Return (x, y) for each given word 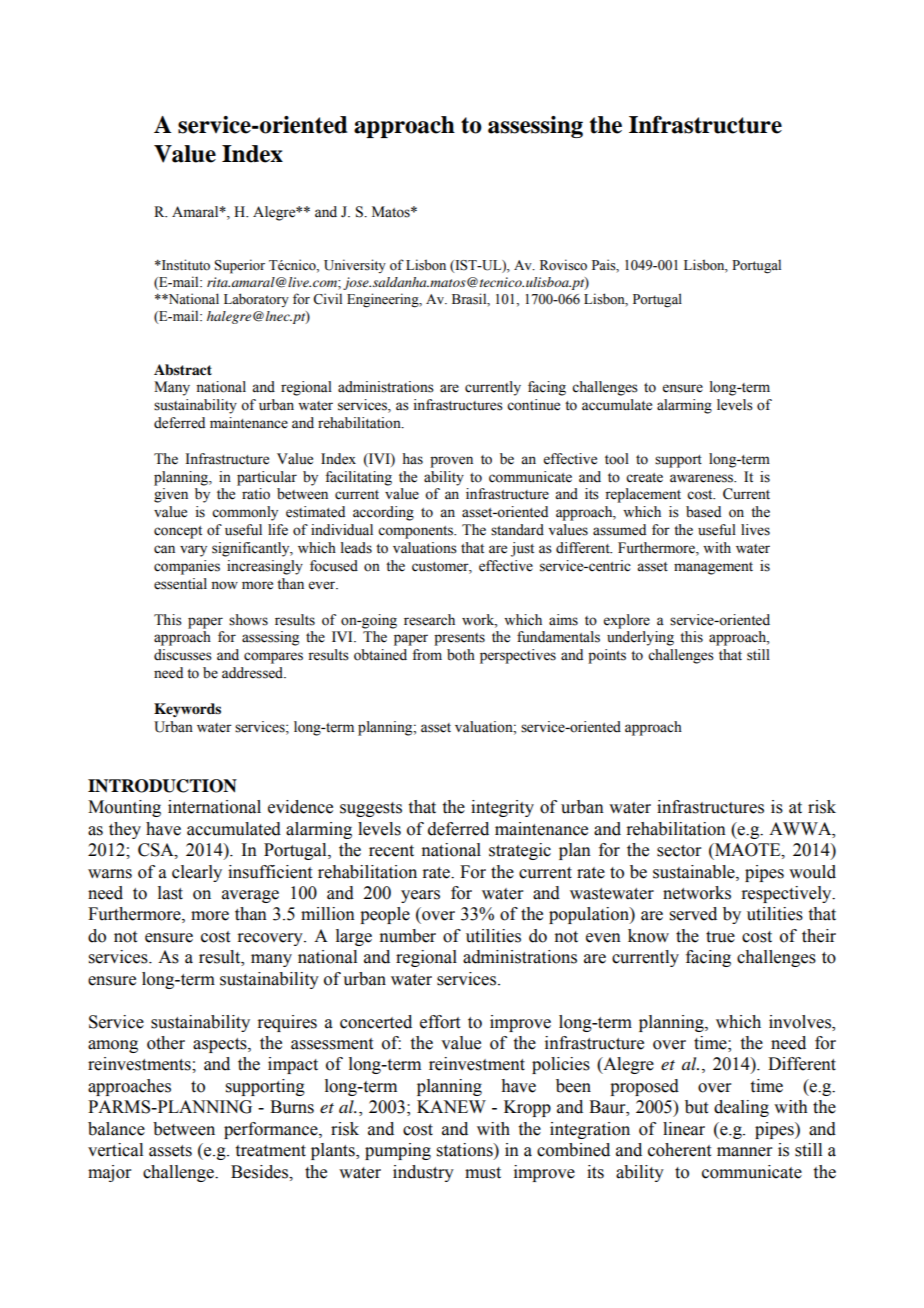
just (522, 549)
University (355, 266)
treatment (271, 1151)
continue (533, 405)
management (713, 568)
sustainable (695, 872)
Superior (240, 266)
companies (187, 567)
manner (745, 1152)
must (483, 1173)
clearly (197, 873)
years (420, 896)
